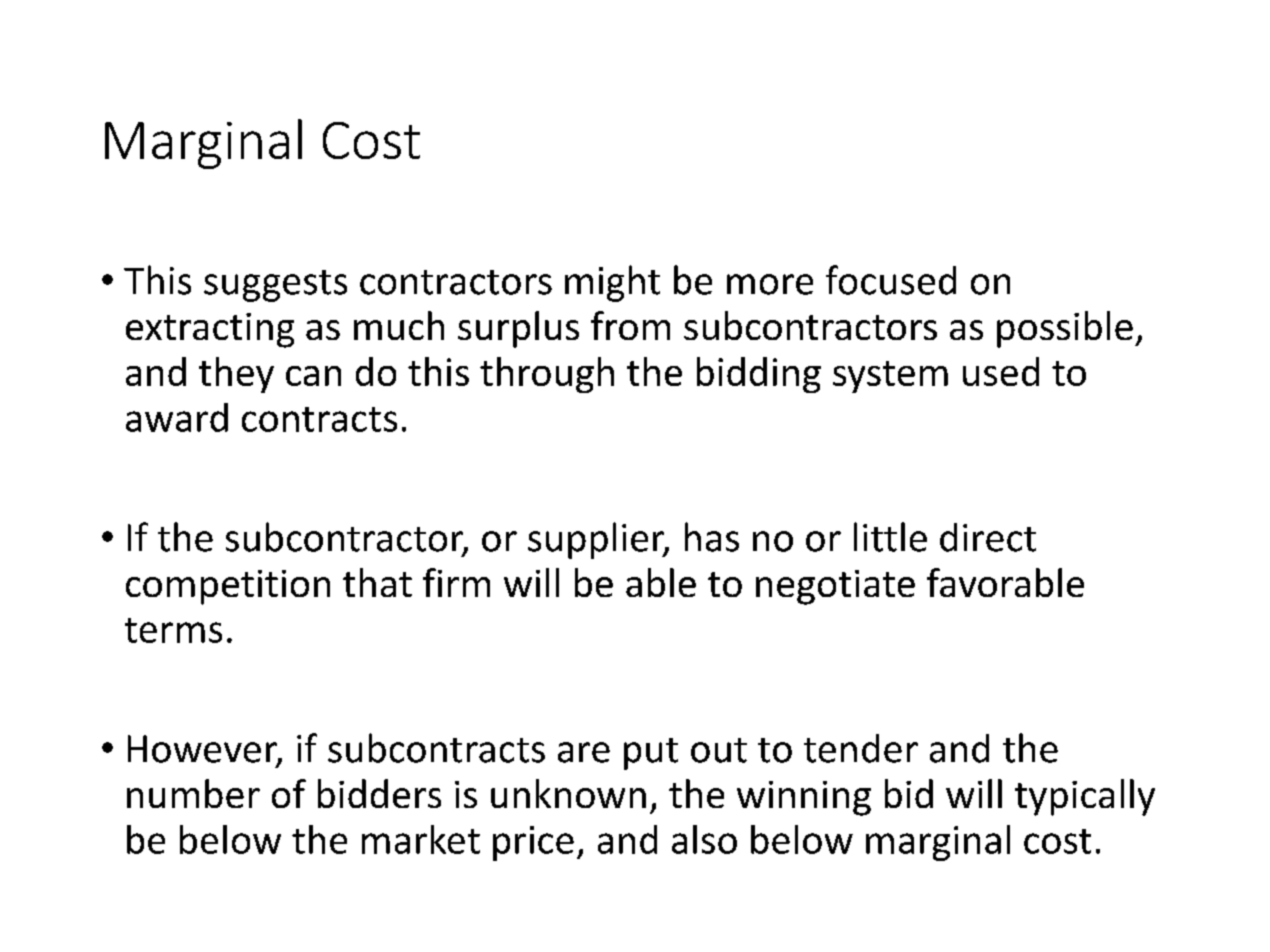 This document has height=952, width=1270. Describe the element at coordinates (712, 537) in the document. I see `has` at that location.
